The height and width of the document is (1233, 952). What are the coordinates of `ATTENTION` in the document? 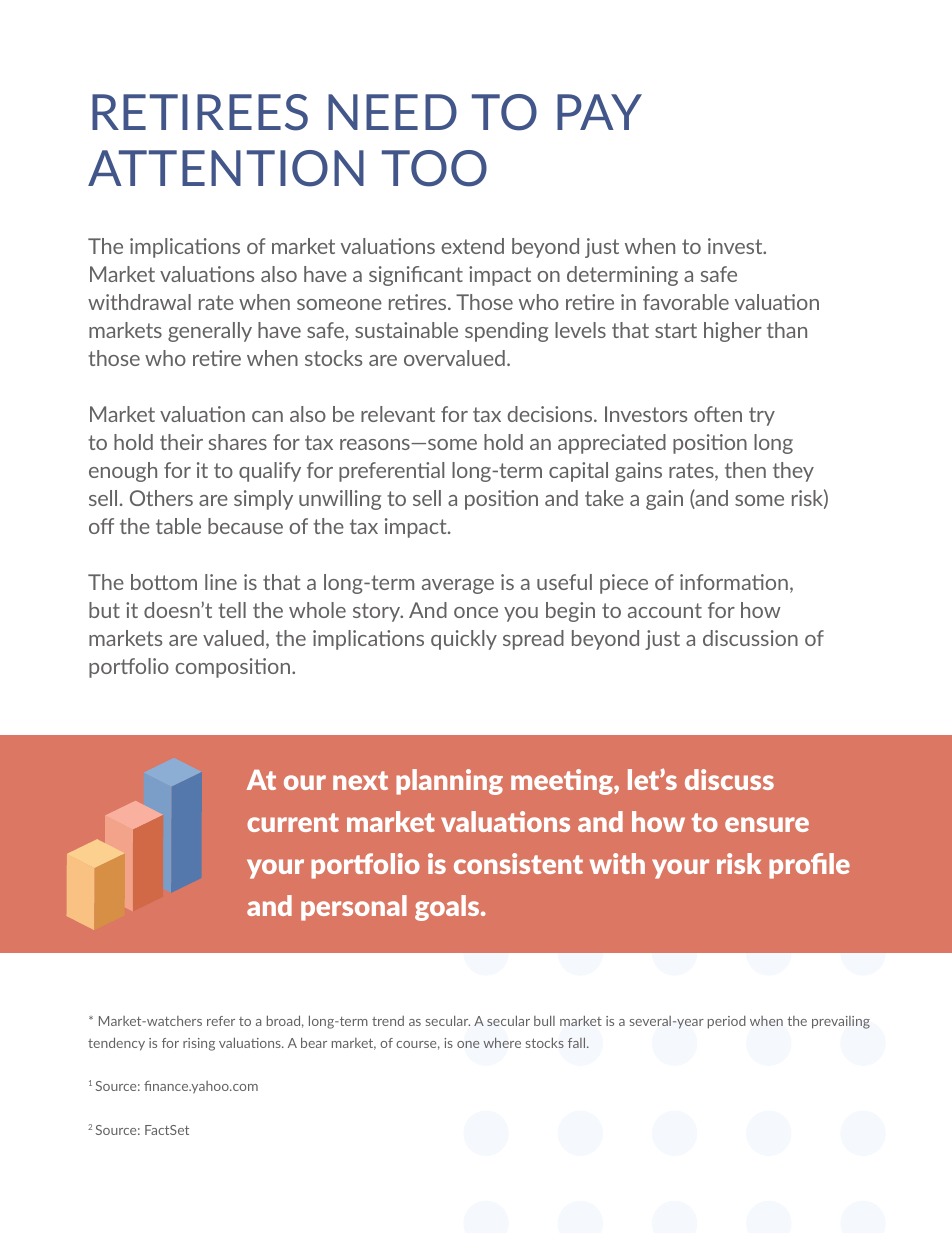 It's located at (226, 168).
